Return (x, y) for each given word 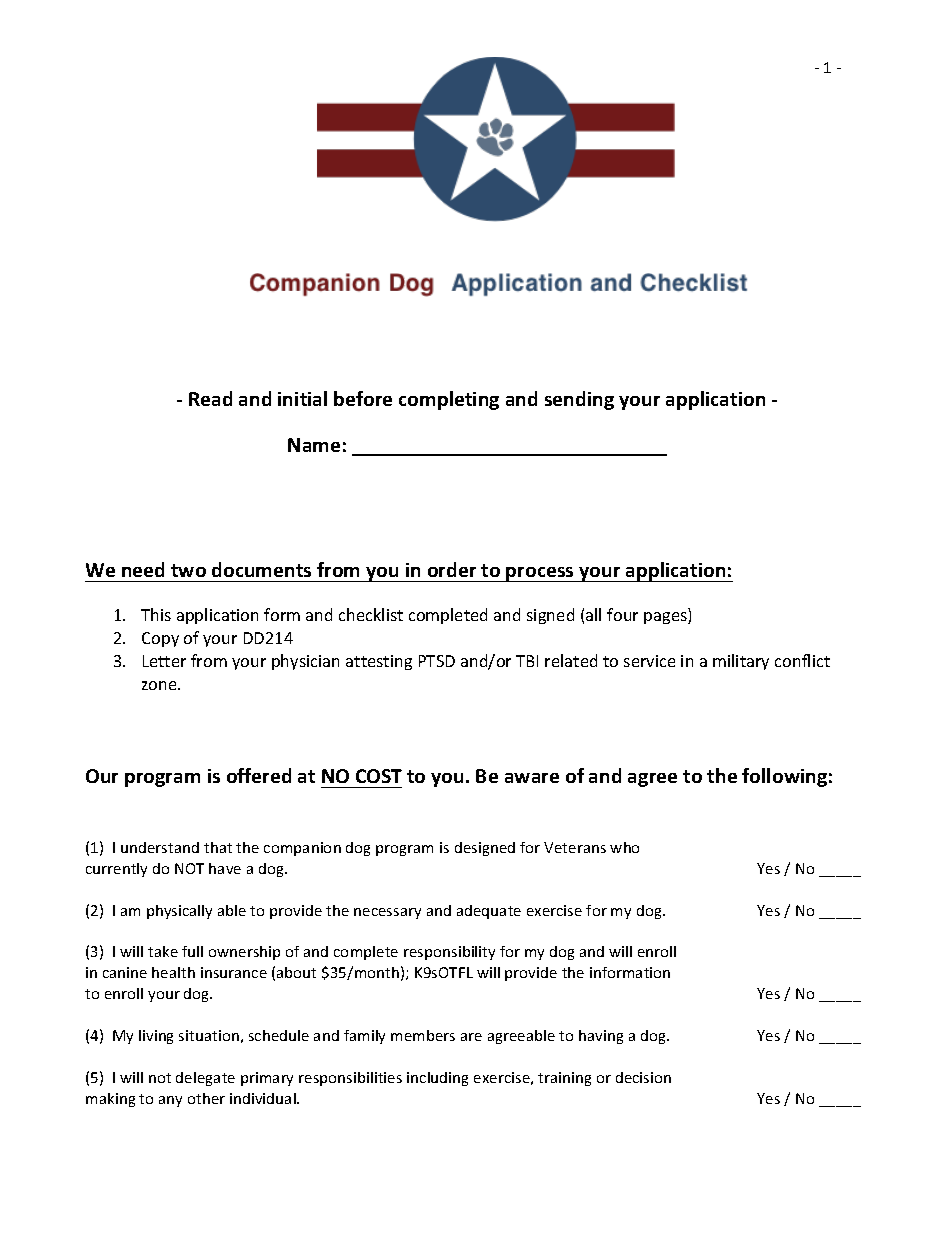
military (741, 662)
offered (259, 775)
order (452, 569)
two (188, 570)
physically (179, 912)
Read (210, 398)
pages (666, 618)
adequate (489, 912)
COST (379, 776)
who (624, 847)
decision (643, 1077)
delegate (205, 1079)
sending (579, 400)
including (437, 1079)
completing (449, 400)
